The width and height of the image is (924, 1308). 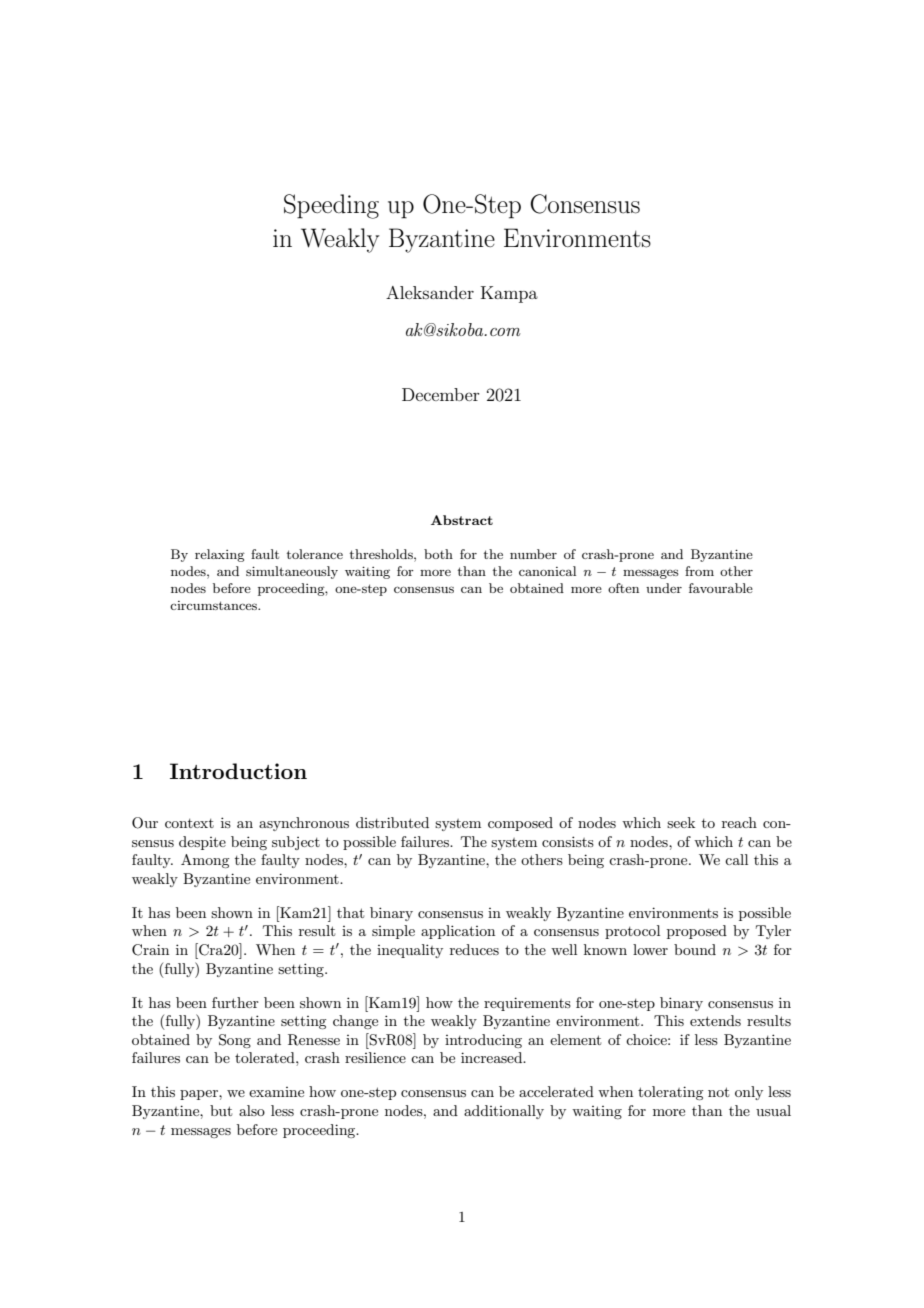 I want to click on Speeding, so click(x=331, y=206).
